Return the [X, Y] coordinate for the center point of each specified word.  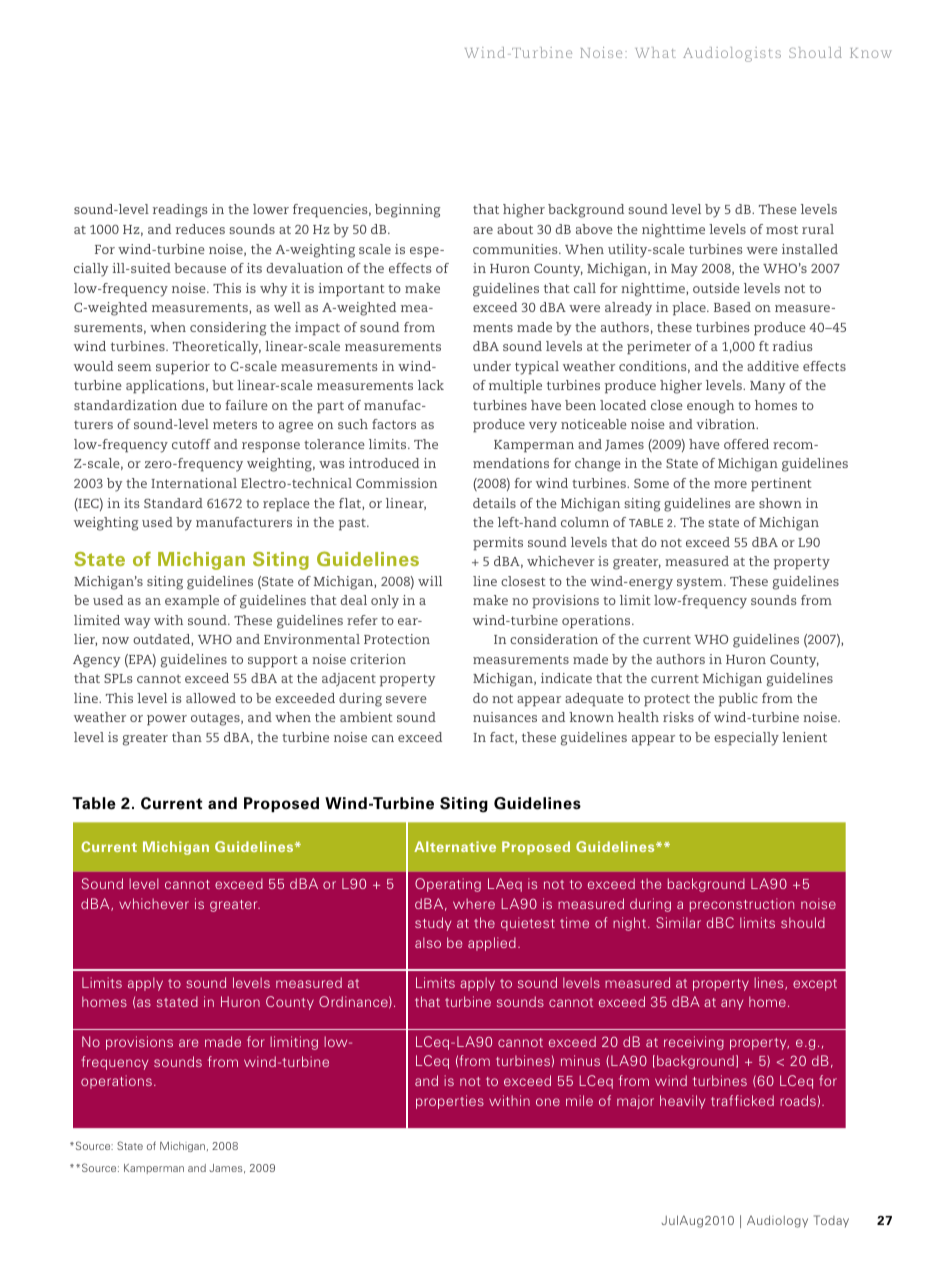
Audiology [777, 1221]
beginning [407, 211]
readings [180, 211]
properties [450, 1102]
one [548, 1102]
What [655, 52]
